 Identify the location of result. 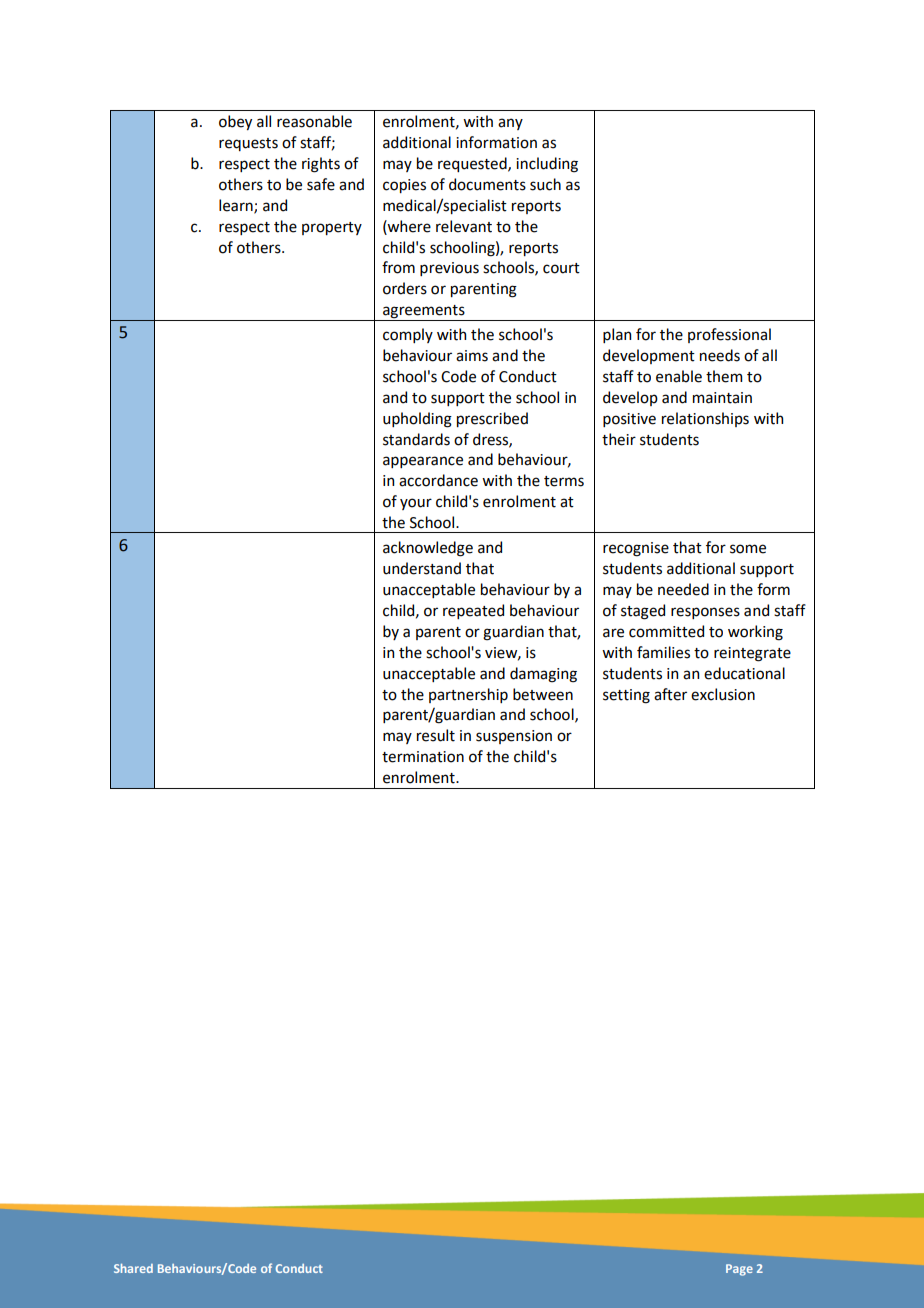
(436, 735).
